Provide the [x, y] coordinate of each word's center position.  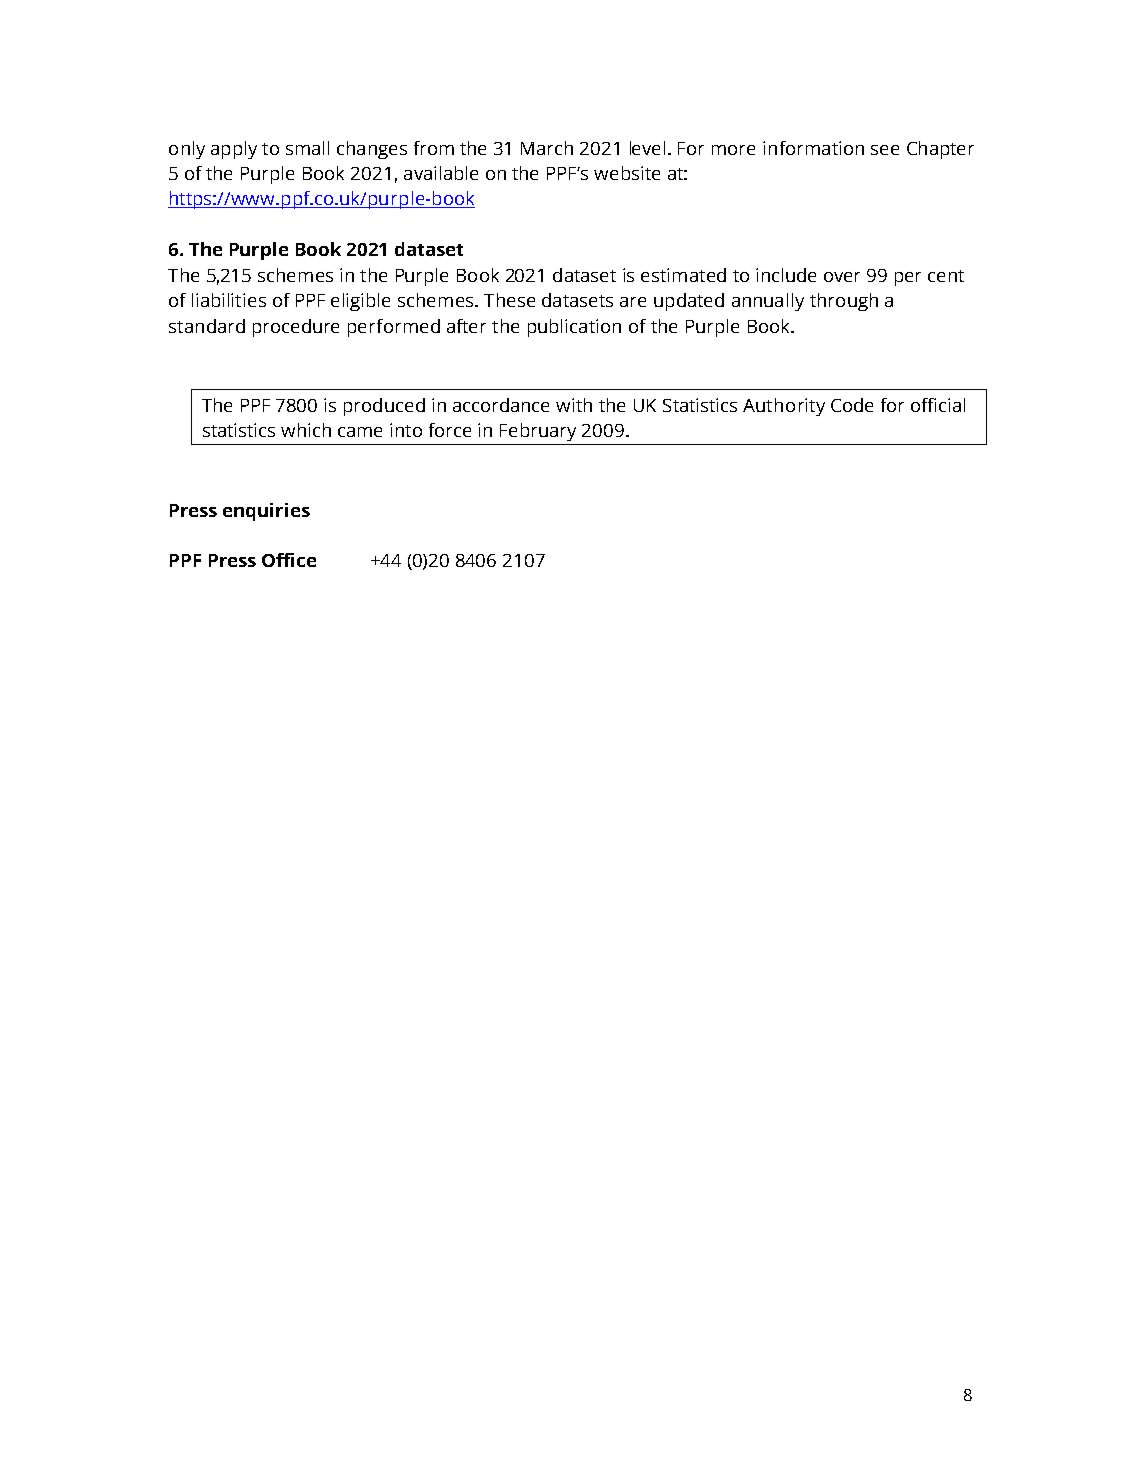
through [844, 302]
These [509, 300]
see [885, 150]
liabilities [229, 300]
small [307, 148]
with [574, 405]
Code [852, 405]
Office [289, 560]
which [306, 430]
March [547, 148]
